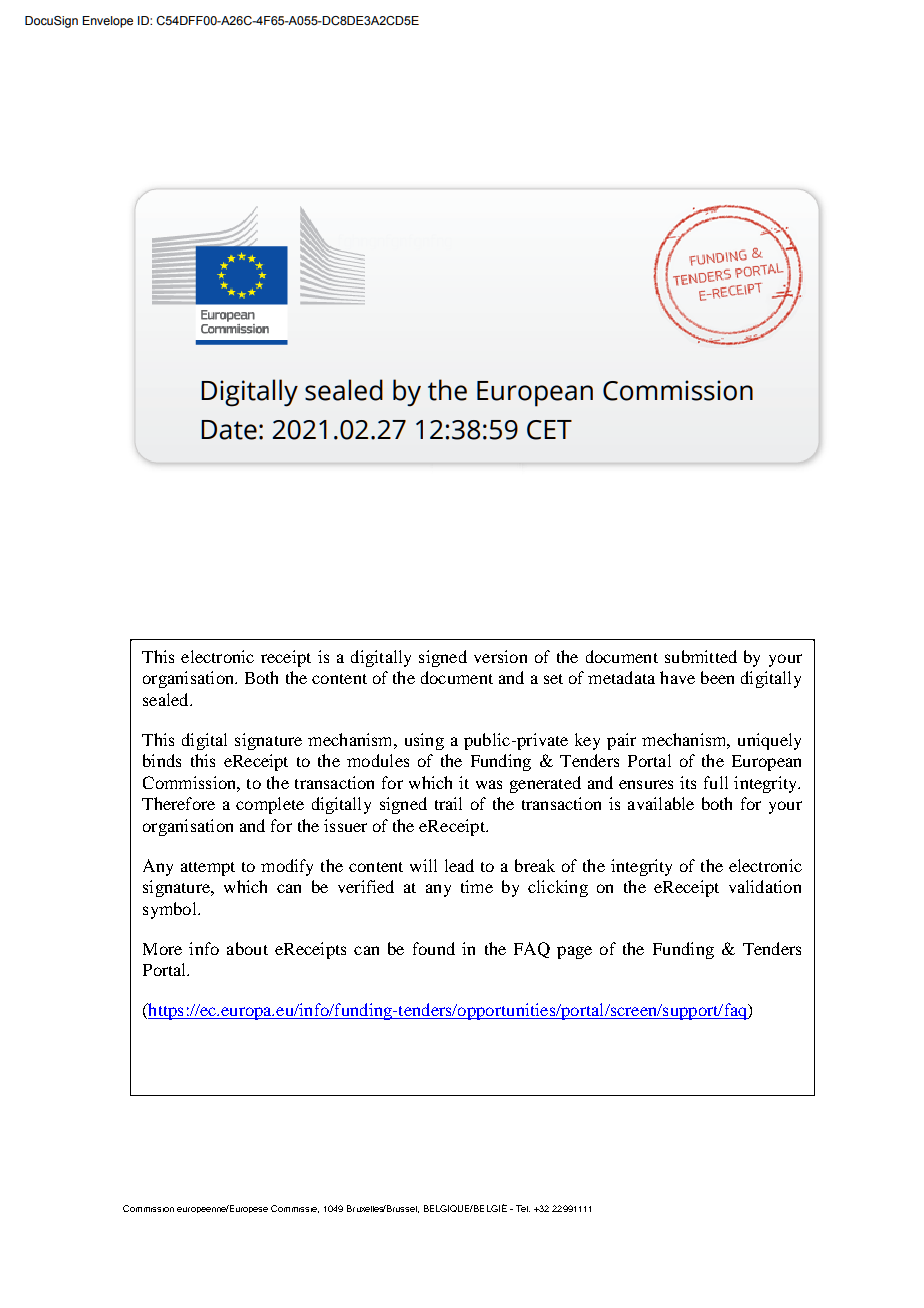 The width and height of the image is (924, 1308). Describe the element at coordinates (574, 952) in the image. I see `page` at that location.
